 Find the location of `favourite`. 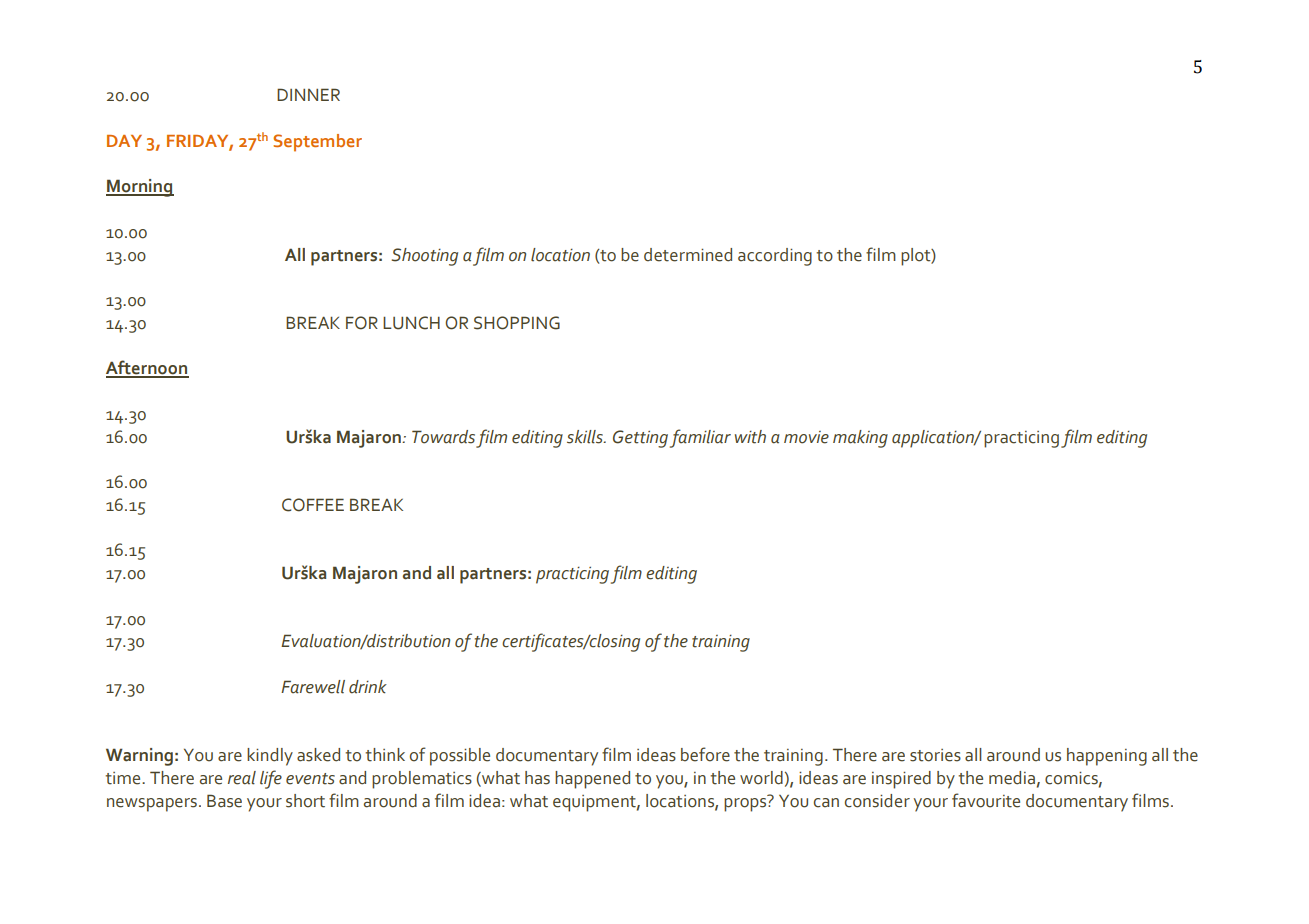

favourite is located at coordinates (986, 800).
